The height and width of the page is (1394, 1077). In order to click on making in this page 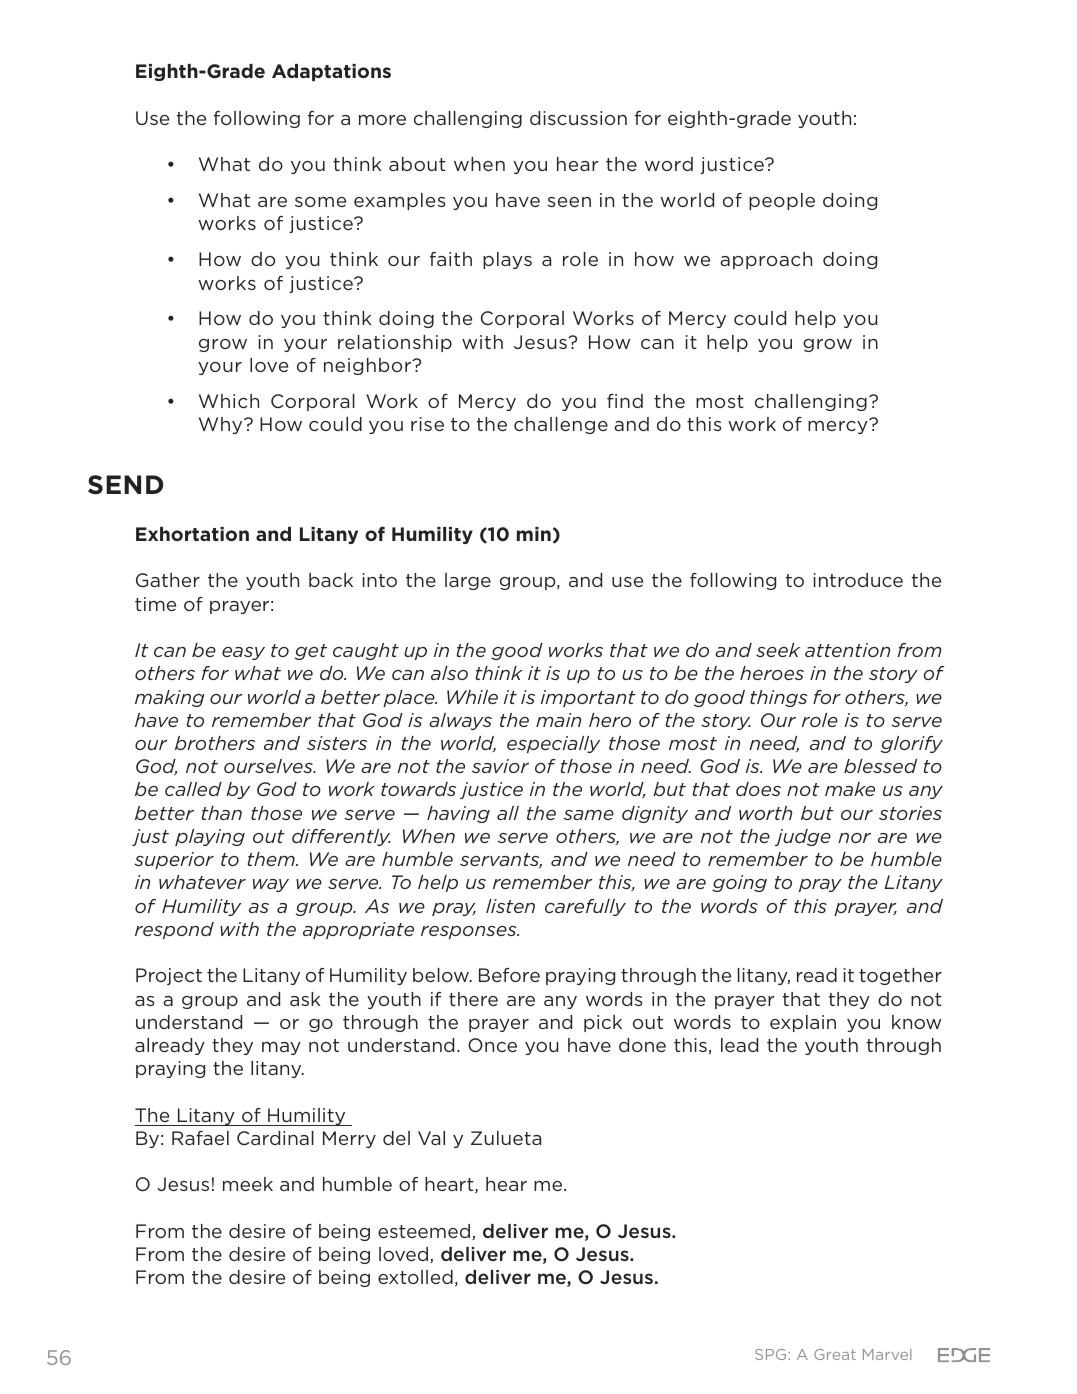, I will do `click(170, 698)`.
